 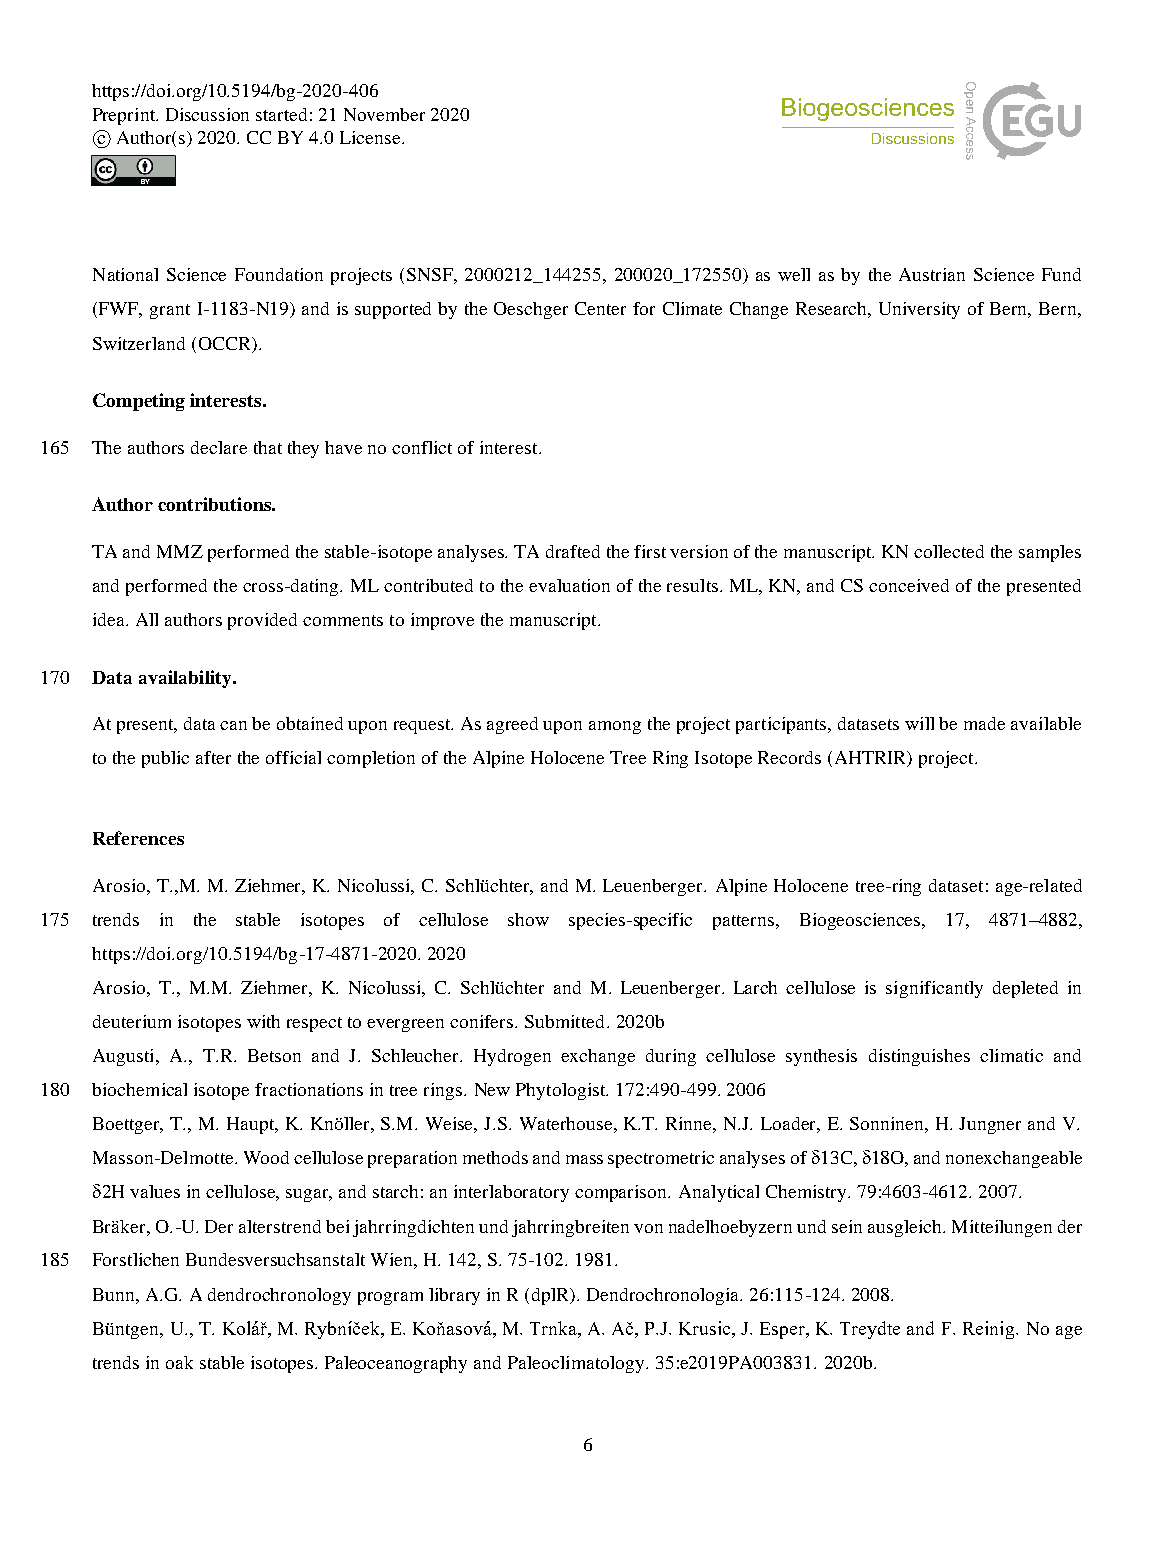 I want to click on among, so click(x=615, y=727).
